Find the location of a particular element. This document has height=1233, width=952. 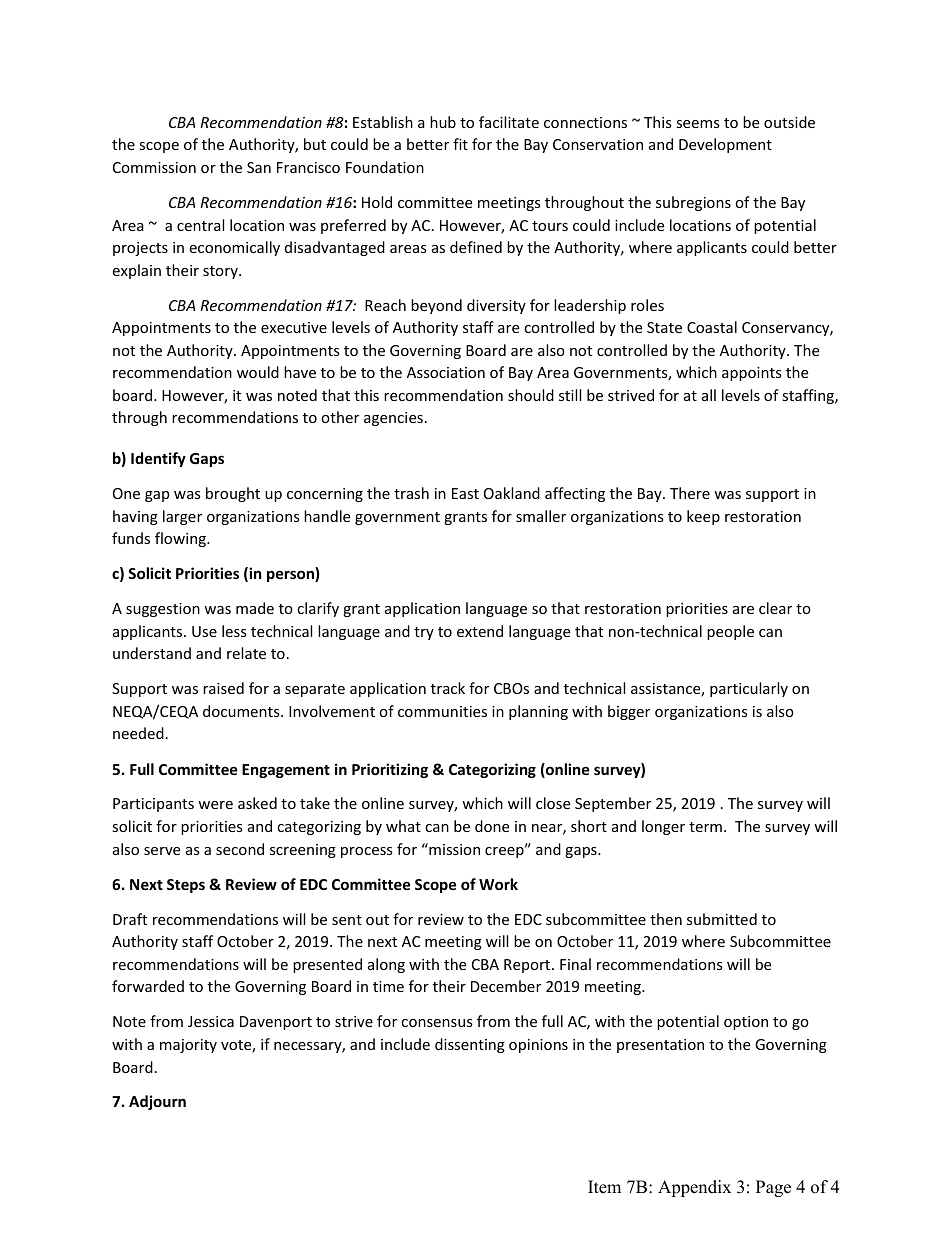

would is located at coordinates (258, 372).
